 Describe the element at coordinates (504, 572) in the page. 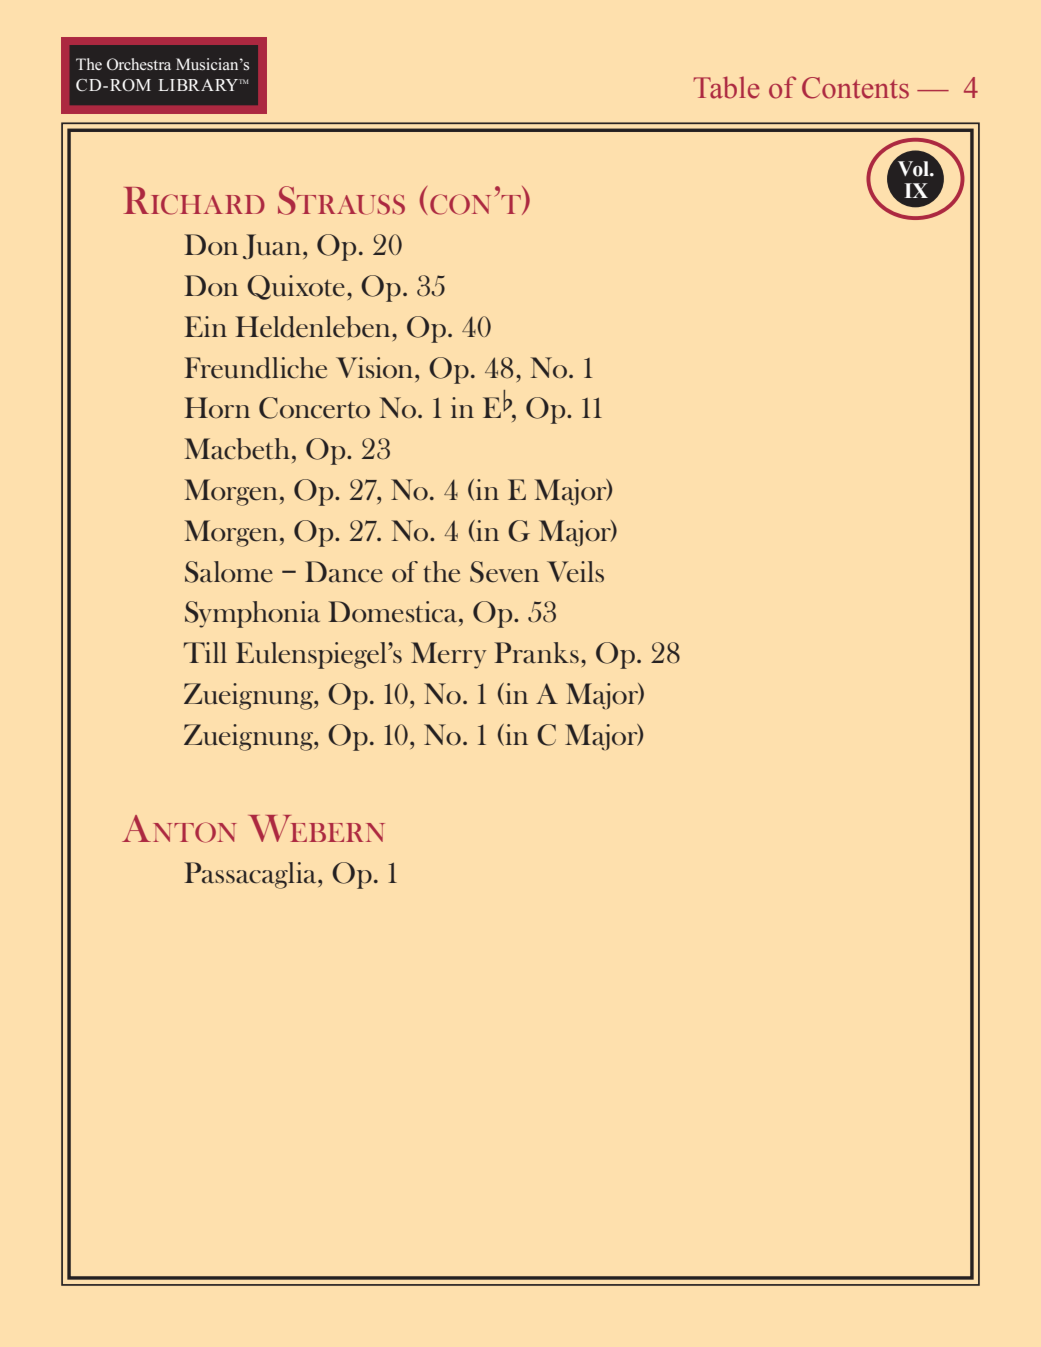

I see `Seven` at that location.
